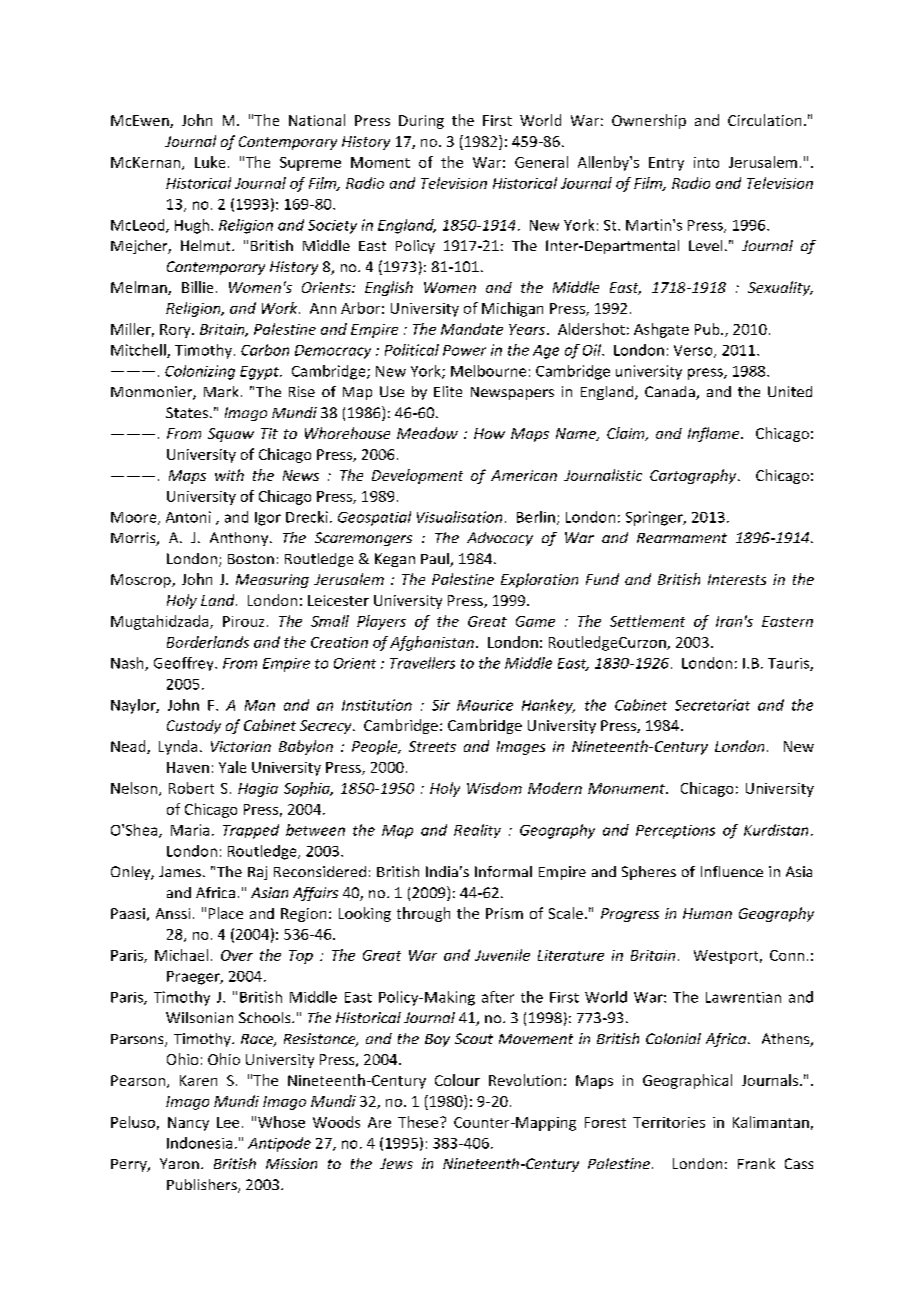 Image resolution: width=924 pixels, height=1308 pixels. Describe the element at coordinates (464, 350) in the document. I see `Power` at that location.
